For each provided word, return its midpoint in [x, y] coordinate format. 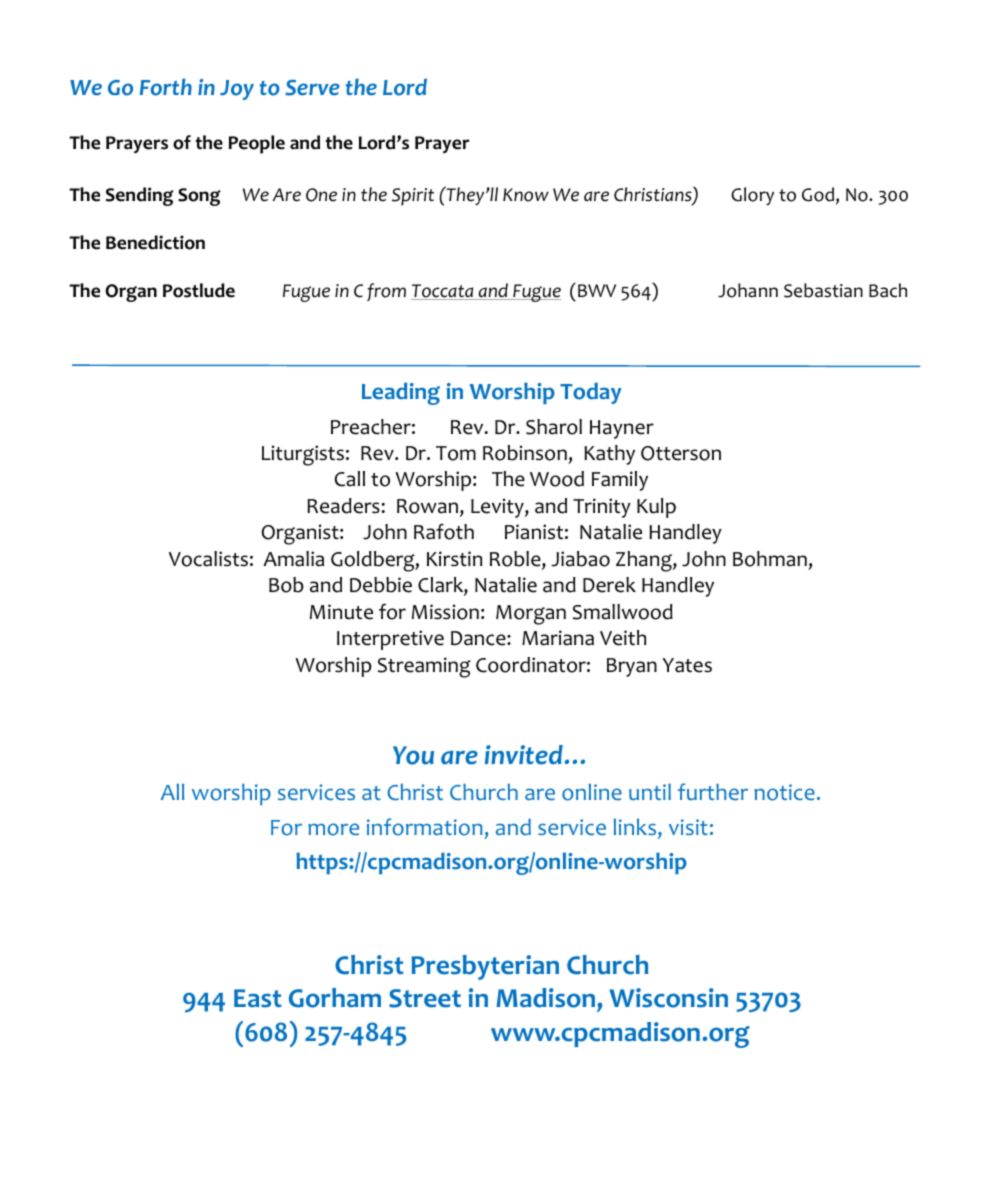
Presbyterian [485, 967]
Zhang [645, 561]
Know [526, 195]
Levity [498, 508]
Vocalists [208, 559]
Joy [237, 90]
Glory [752, 196]
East [258, 998]
